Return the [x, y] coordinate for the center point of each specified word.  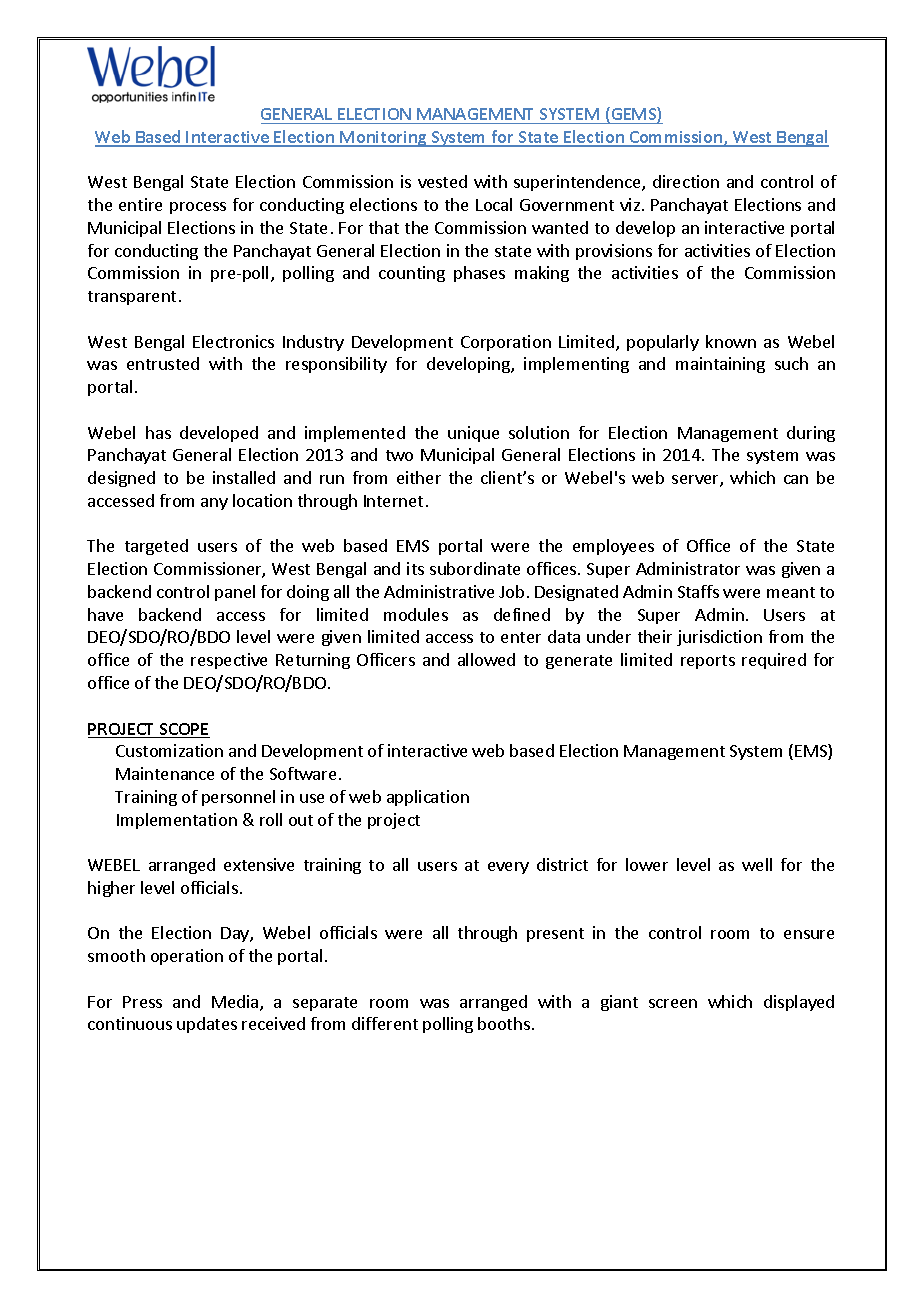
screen [673, 1003]
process [198, 208]
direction [686, 181]
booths [504, 1023]
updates [207, 1025]
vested [442, 181]
